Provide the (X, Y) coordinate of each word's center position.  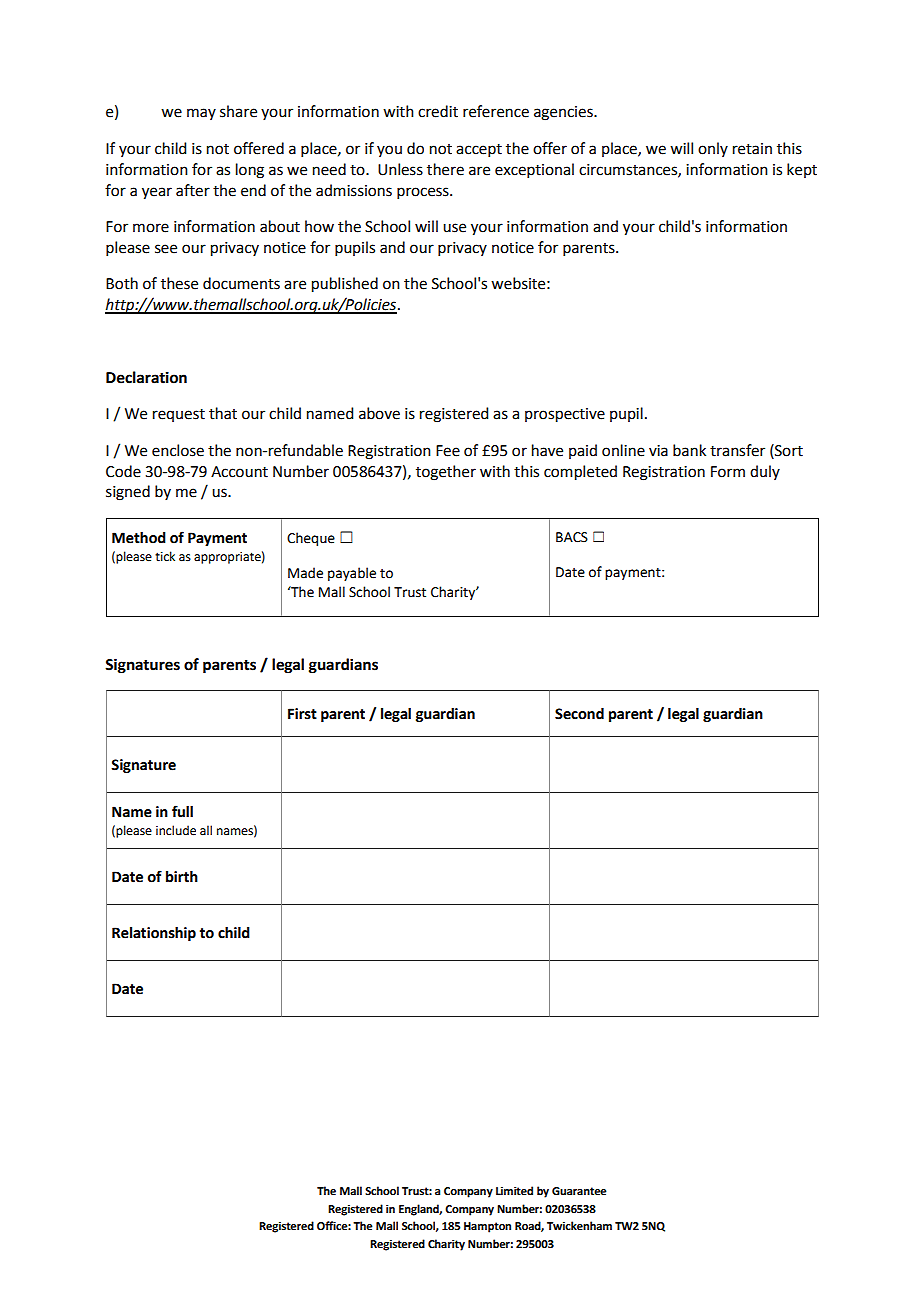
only (713, 149)
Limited (514, 1190)
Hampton (487, 1227)
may (201, 114)
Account (239, 472)
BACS (572, 537)
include (176, 830)
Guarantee (579, 1191)
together (446, 473)
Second (579, 714)
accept (479, 150)
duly (765, 472)
